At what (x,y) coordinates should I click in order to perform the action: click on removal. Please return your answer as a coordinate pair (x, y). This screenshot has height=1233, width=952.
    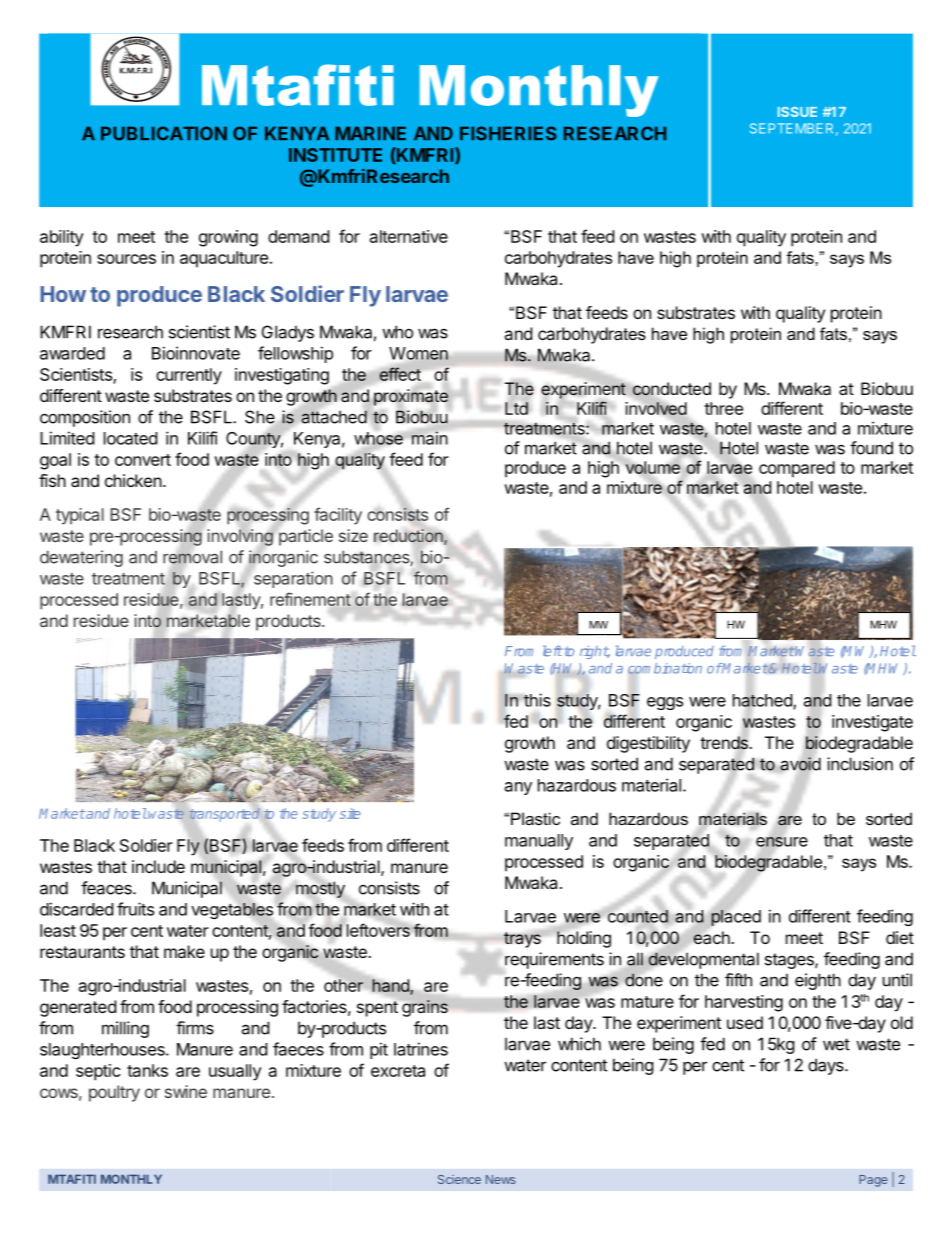
    Looking at the image, I should click on (192, 557).
